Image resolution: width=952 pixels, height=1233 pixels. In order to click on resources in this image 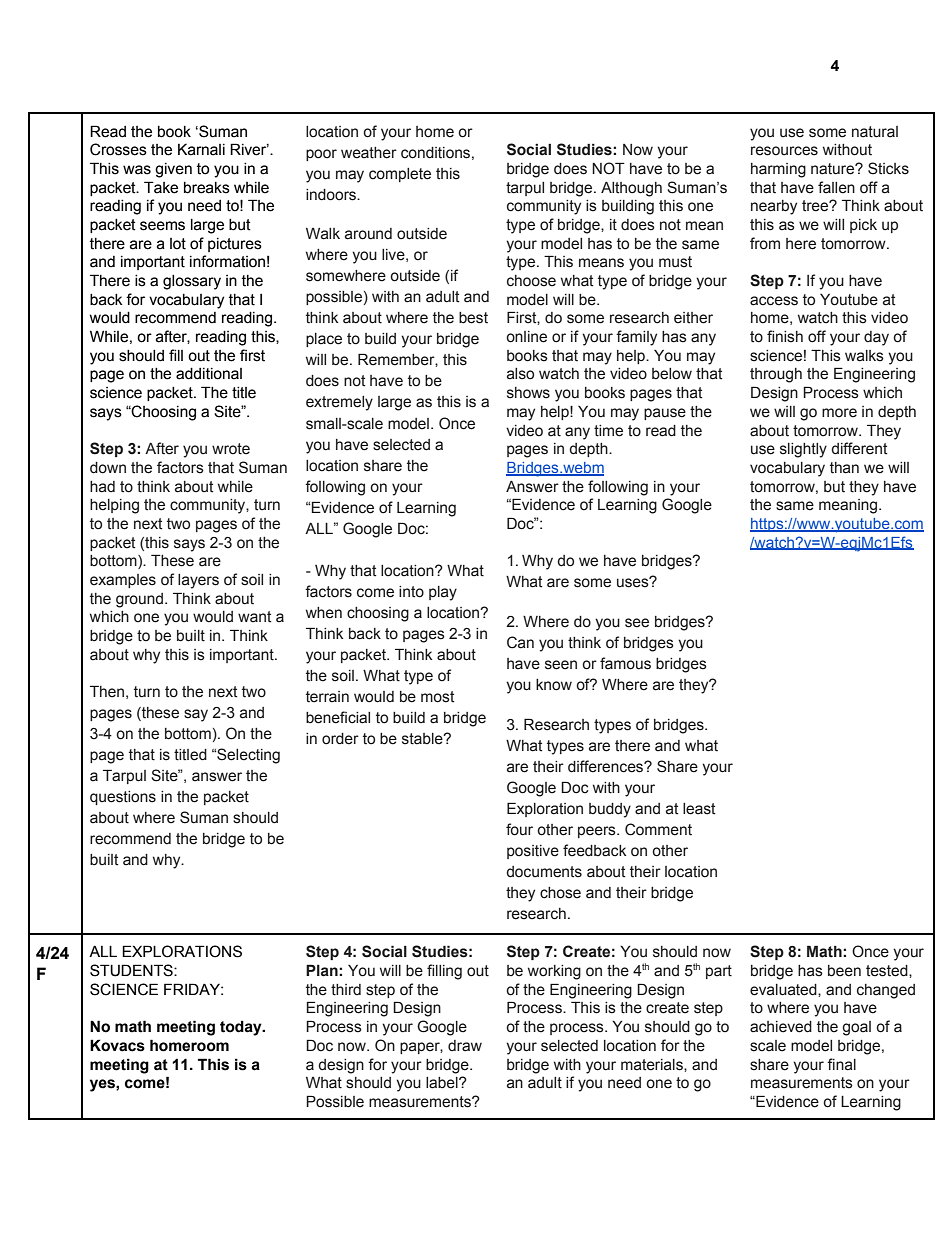, I will do `click(784, 151)`.
